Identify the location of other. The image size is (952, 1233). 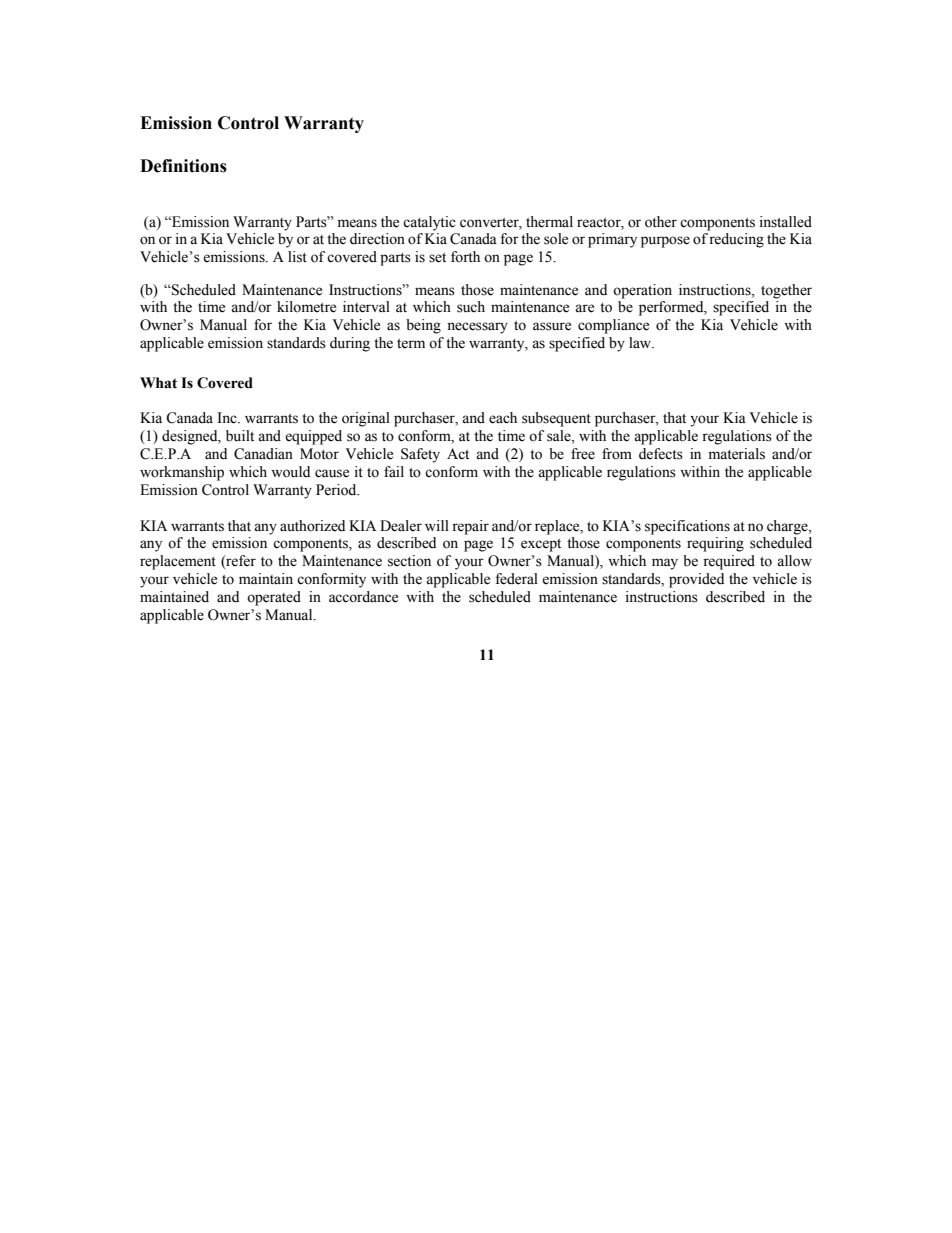
(661, 222).
